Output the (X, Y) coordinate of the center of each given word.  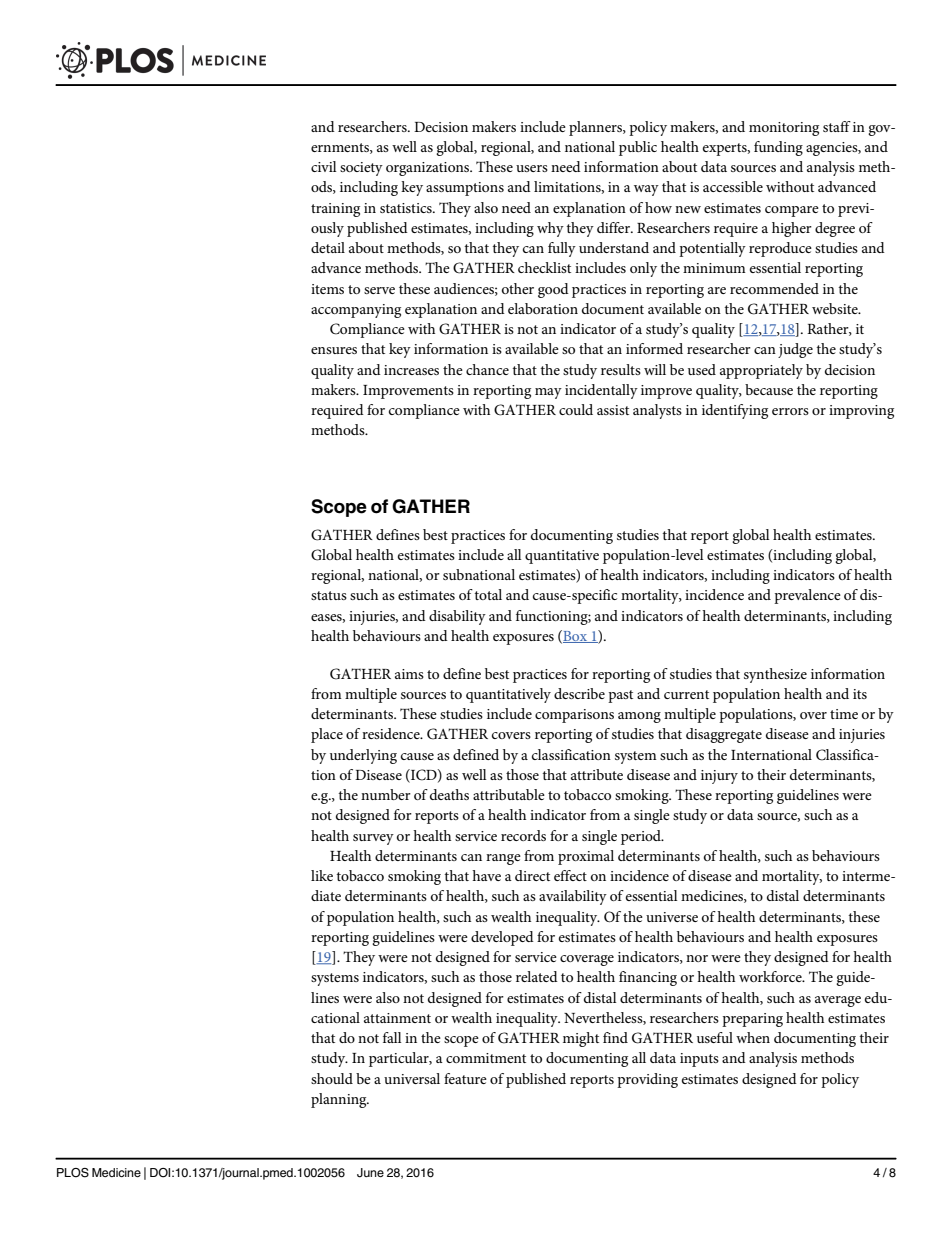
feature (465, 1078)
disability (457, 617)
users (532, 168)
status (329, 595)
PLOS (73, 1173)
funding (778, 148)
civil (324, 166)
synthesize (775, 675)
